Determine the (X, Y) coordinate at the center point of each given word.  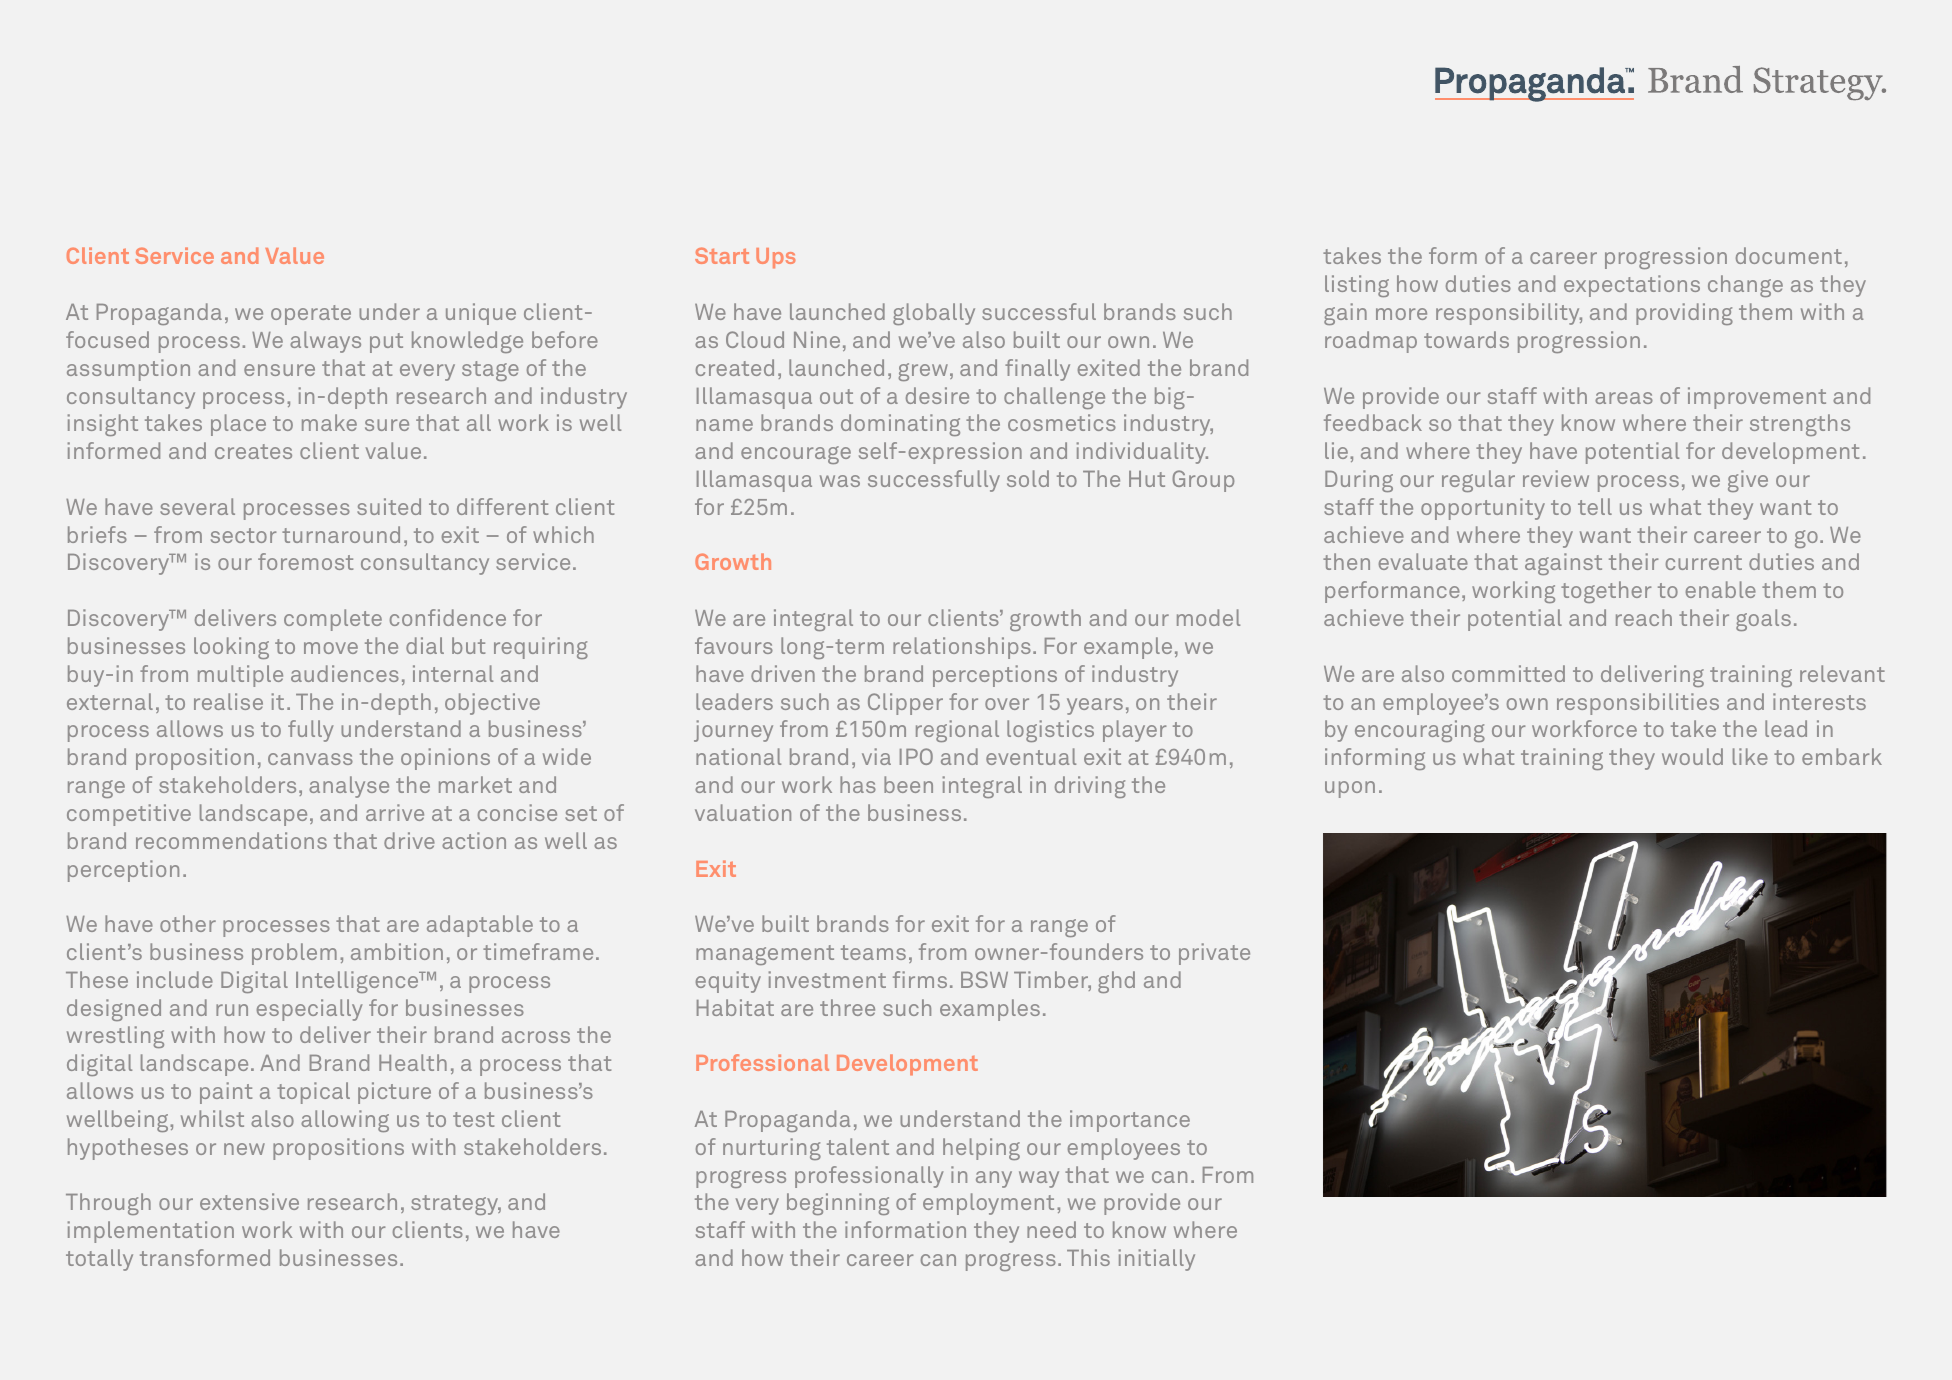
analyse (349, 787)
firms (920, 979)
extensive (249, 1201)
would (1692, 756)
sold (1028, 478)
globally (934, 314)
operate (311, 315)
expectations (1632, 286)
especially (310, 1010)
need (1051, 1229)
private (1214, 954)
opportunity (1483, 509)
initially (1157, 1260)
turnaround (341, 534)
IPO (916, 756)
